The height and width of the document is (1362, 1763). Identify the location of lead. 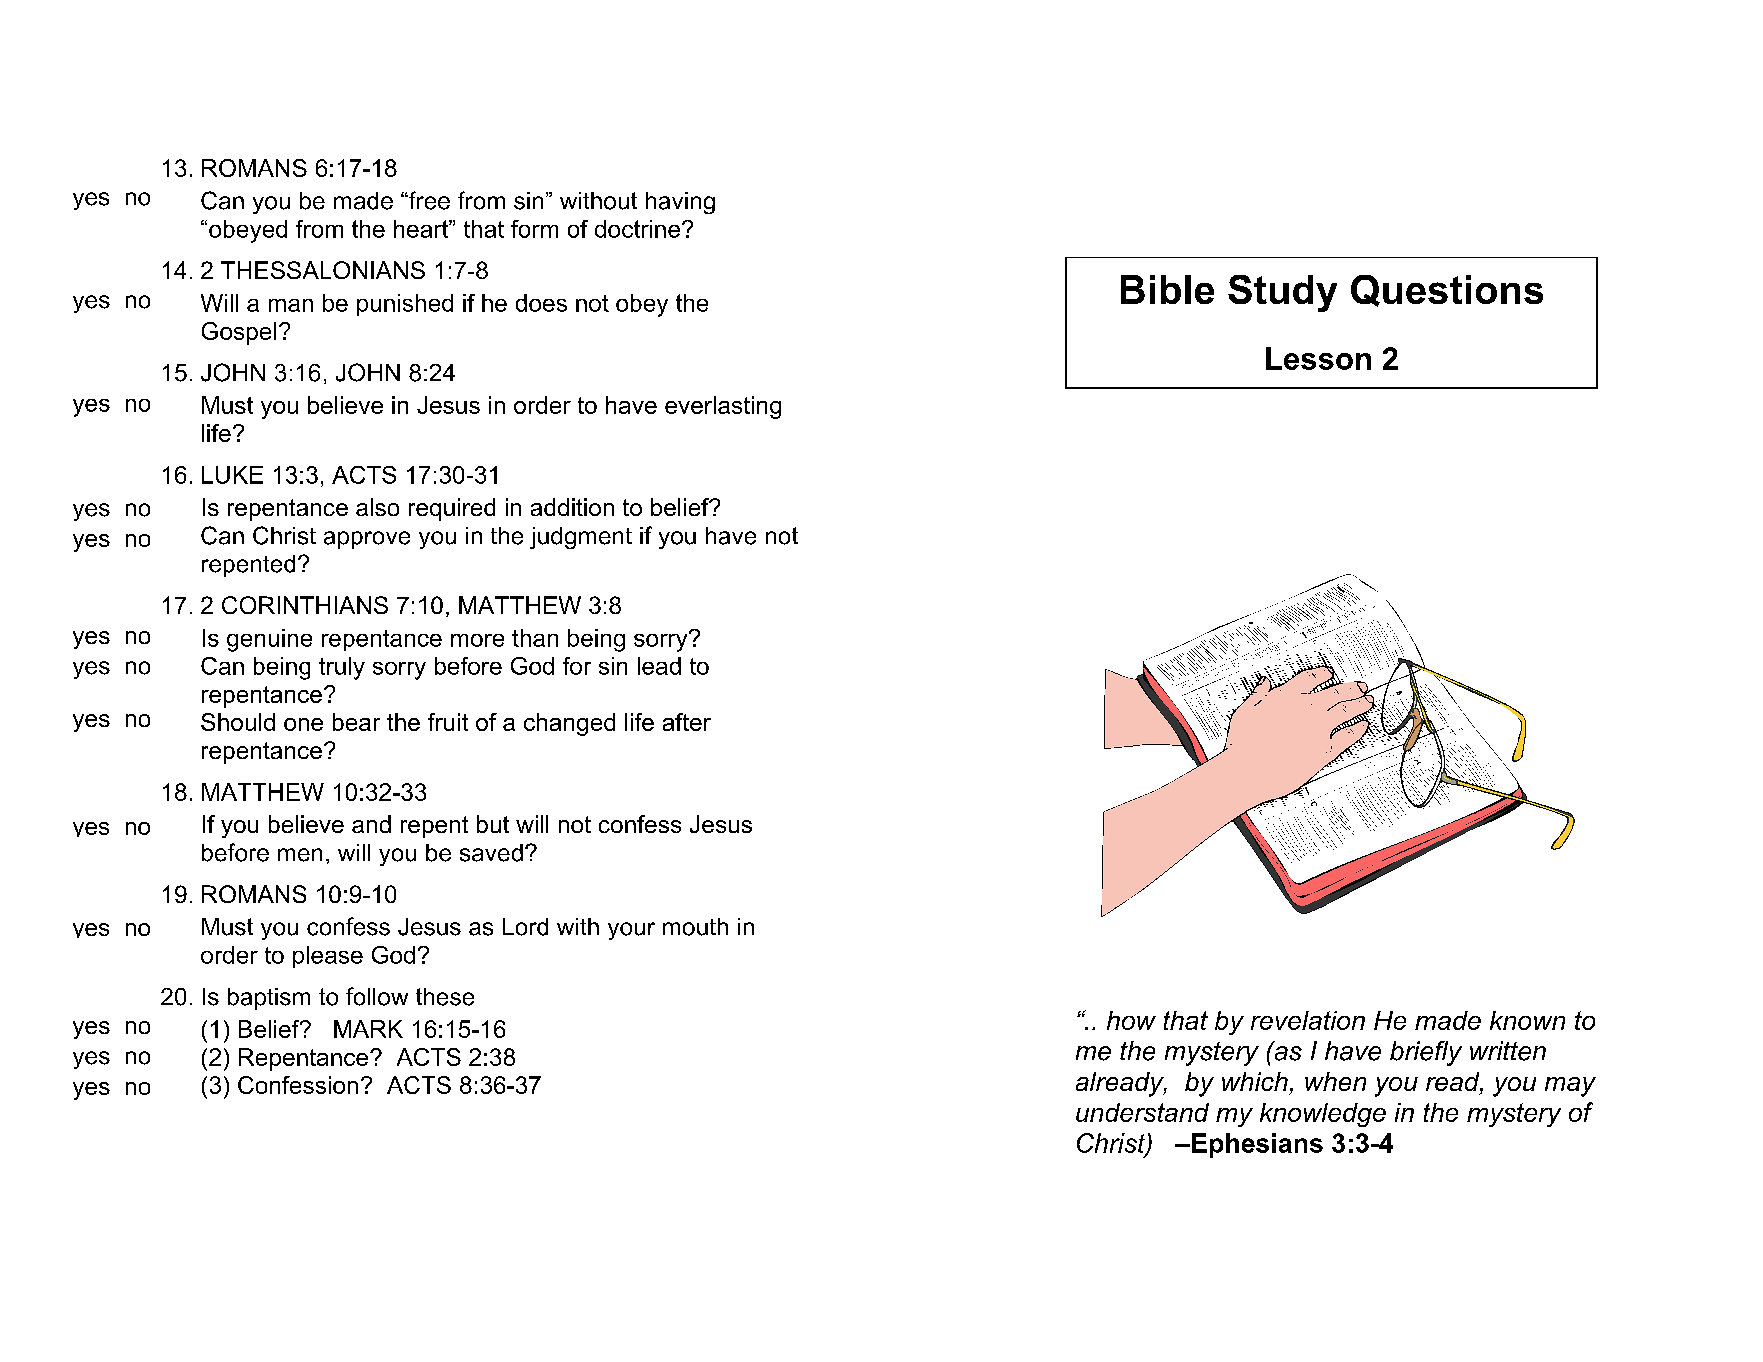
(659, 666).
